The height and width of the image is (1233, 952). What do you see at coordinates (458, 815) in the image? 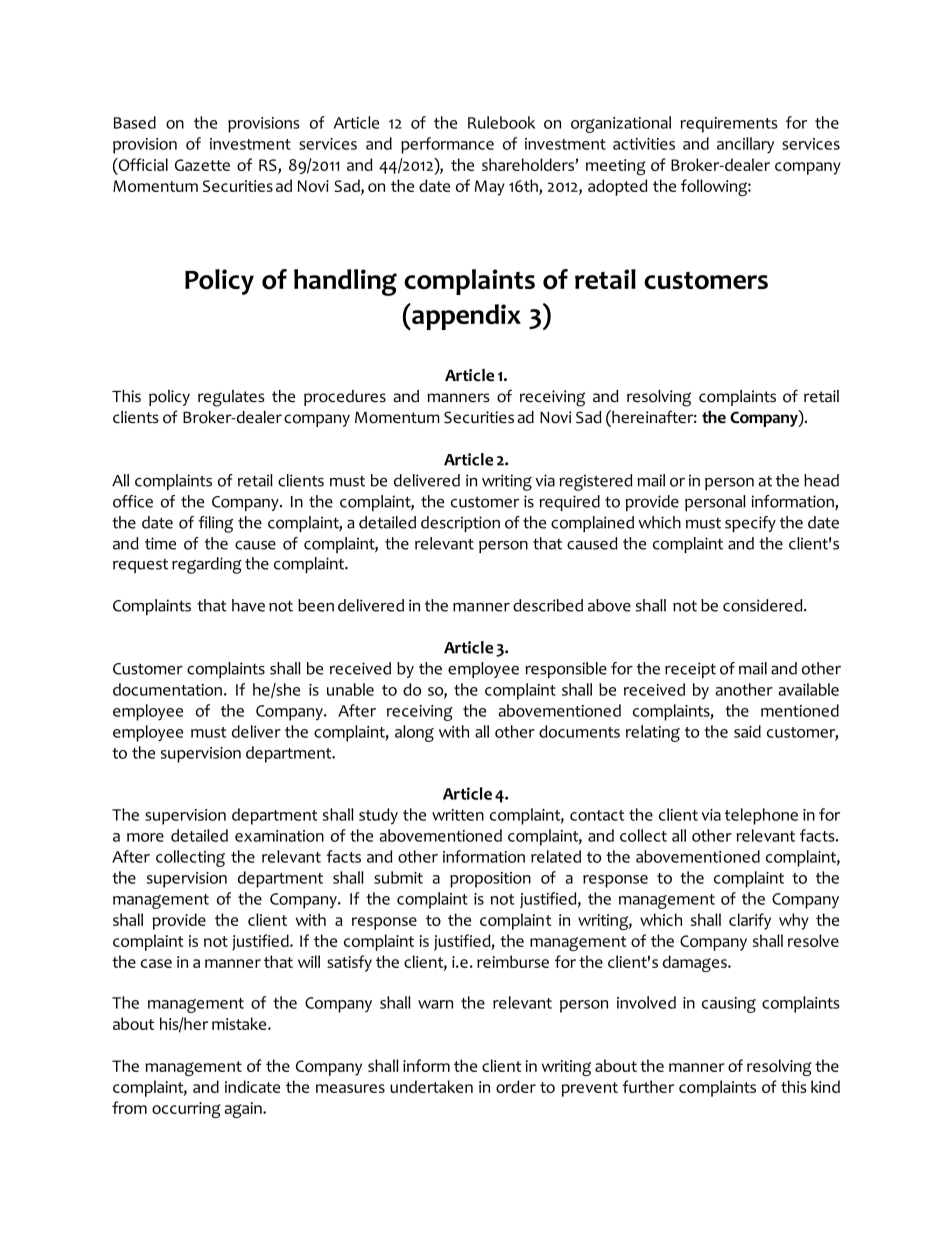
I see `written` at bounding box center [458, 815].
